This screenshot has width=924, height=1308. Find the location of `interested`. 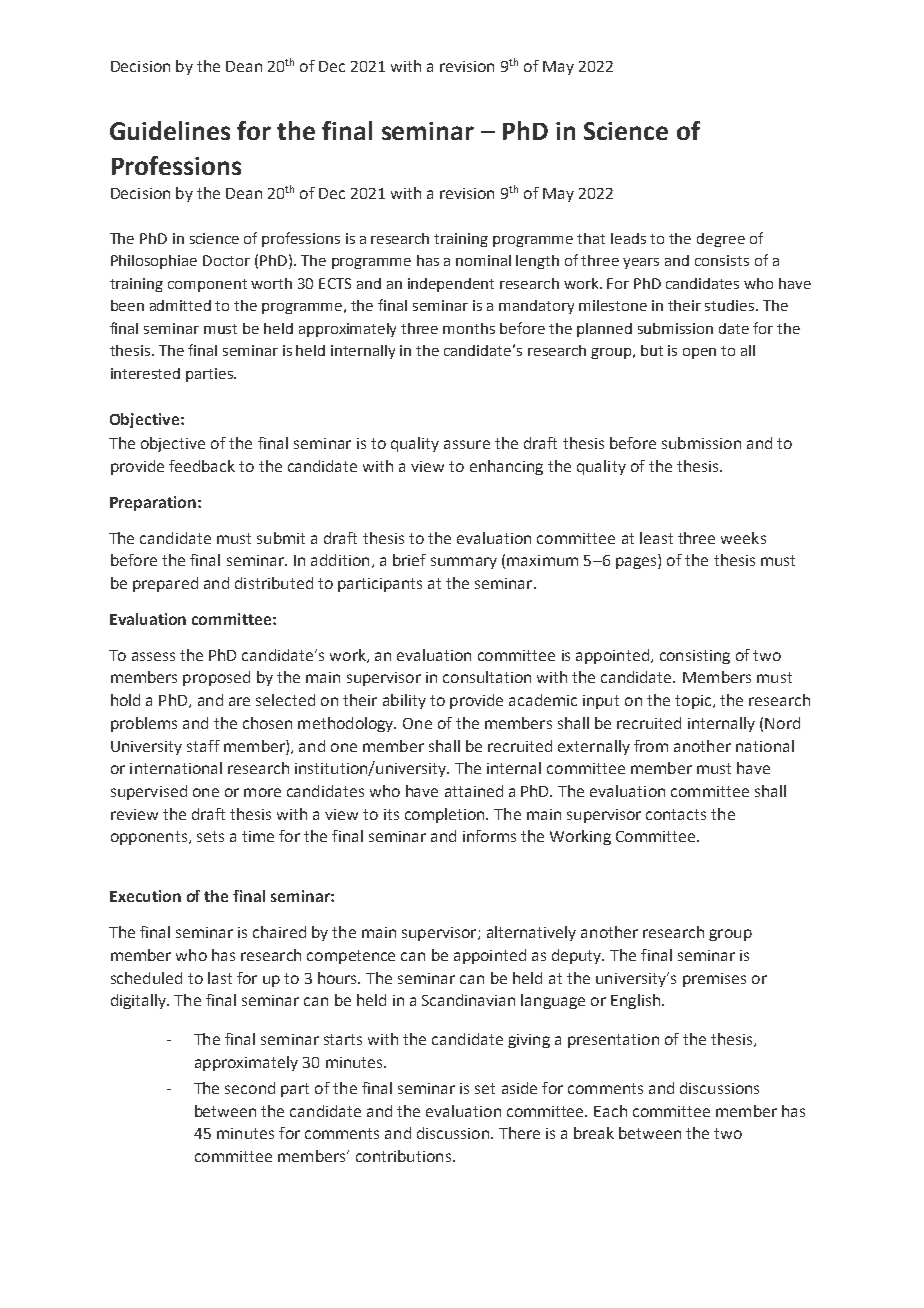

interested is located at coordinates (145, 373).
